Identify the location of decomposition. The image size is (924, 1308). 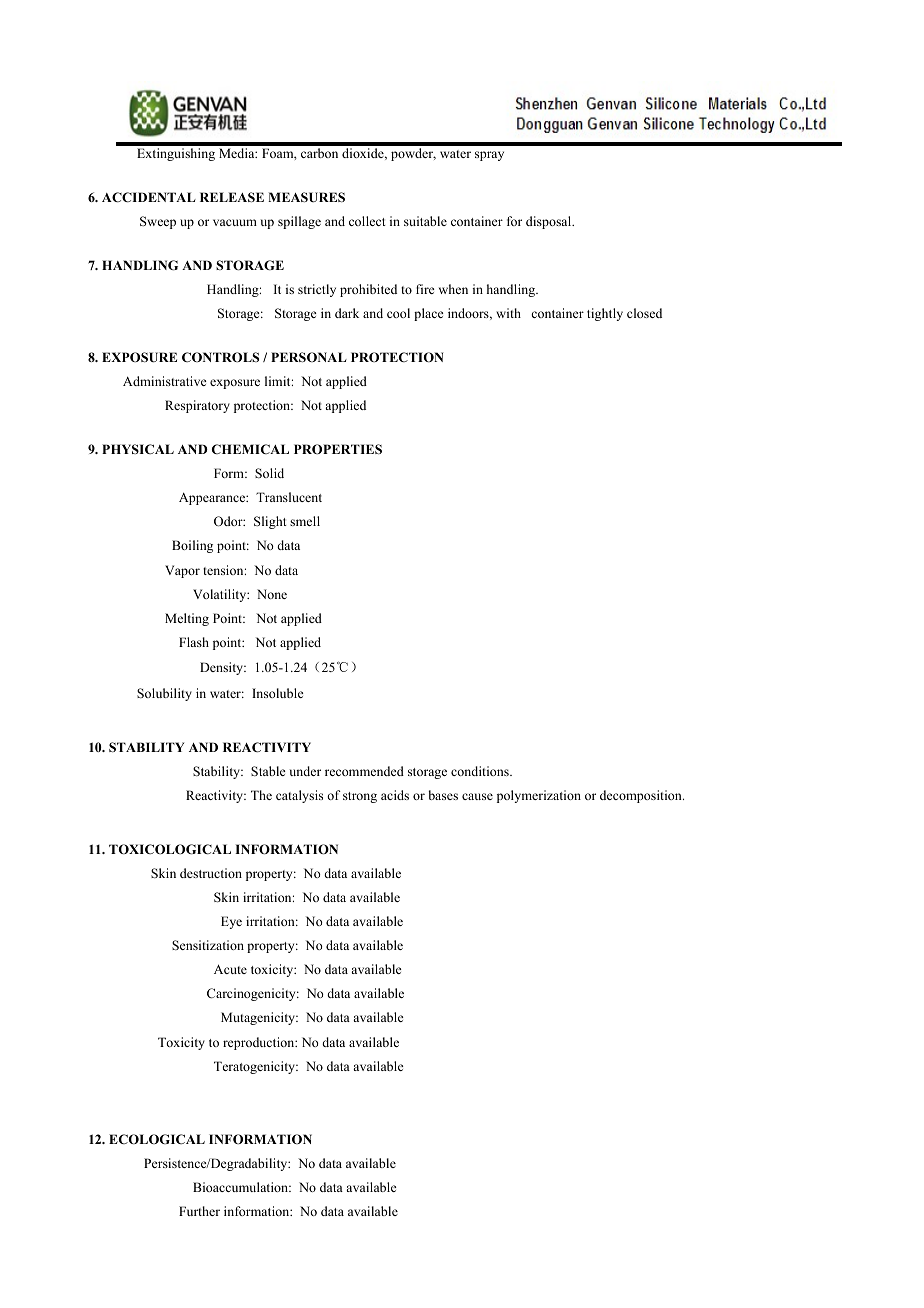
(642, 796).
